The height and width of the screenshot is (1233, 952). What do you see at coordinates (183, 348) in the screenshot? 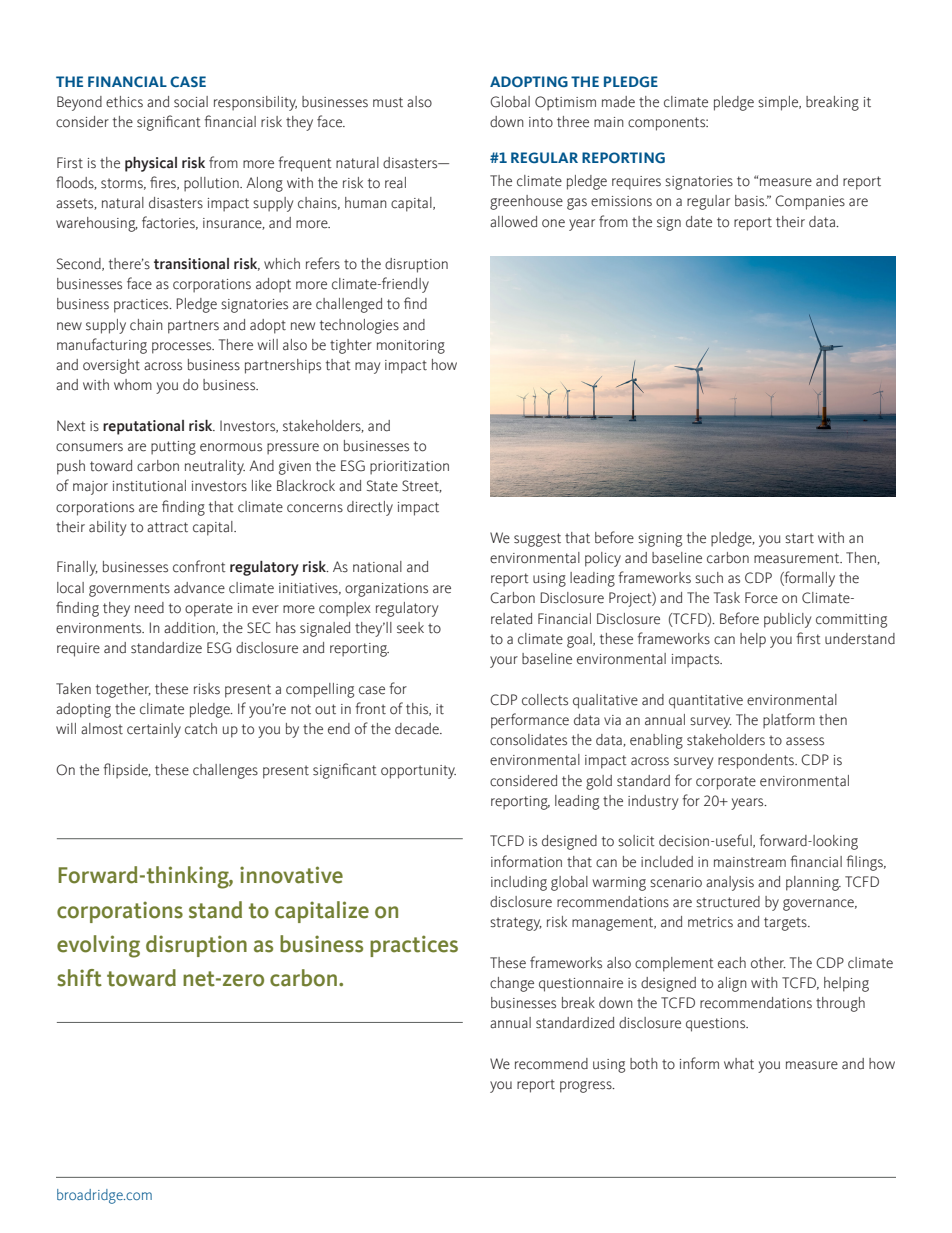
I see `processes` at bounding box center [183, 348].
